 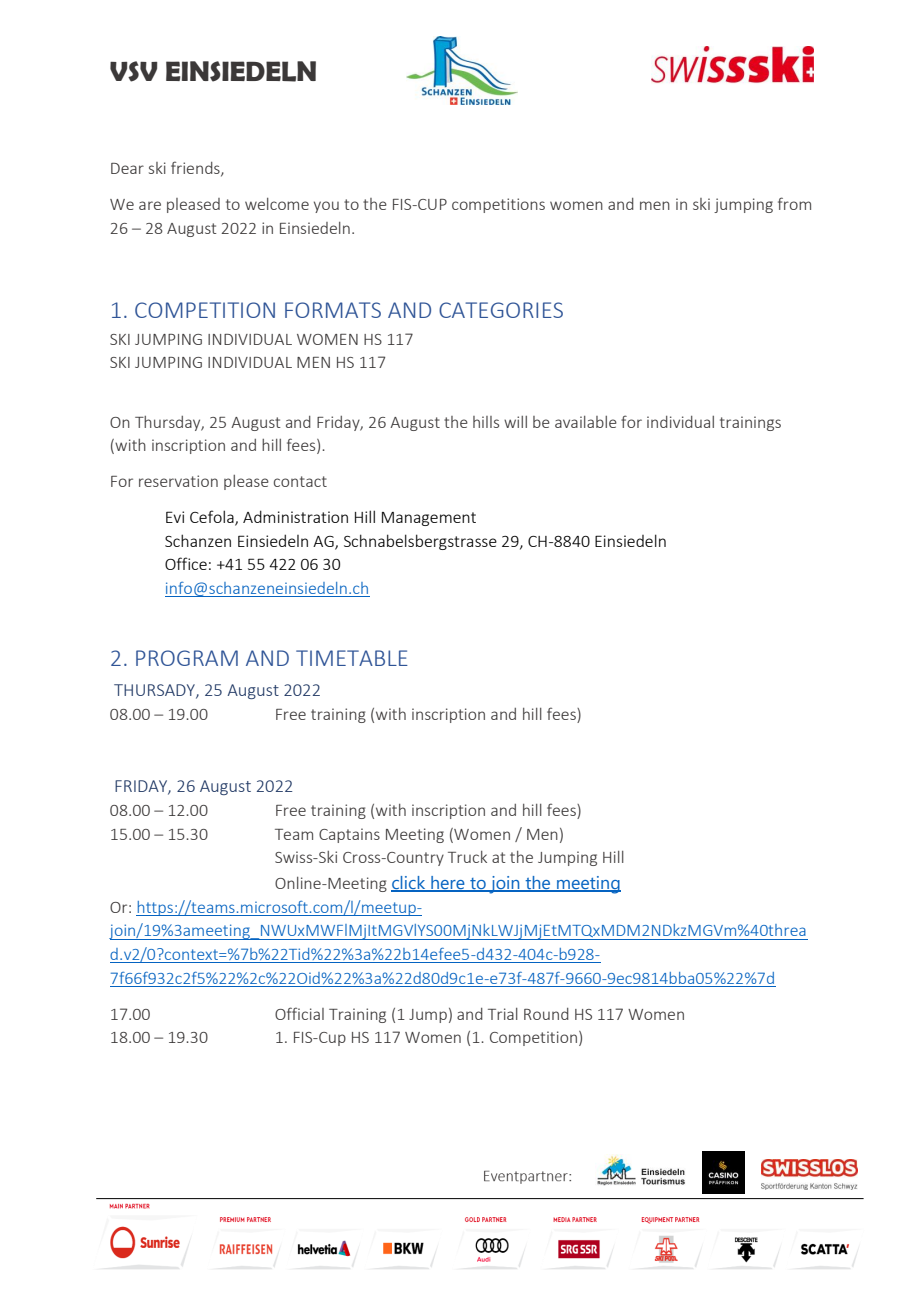 What do you see at coordinates (352, 658) in the image?
I see `TIMETABLE` at bounding box center [352, 658].
